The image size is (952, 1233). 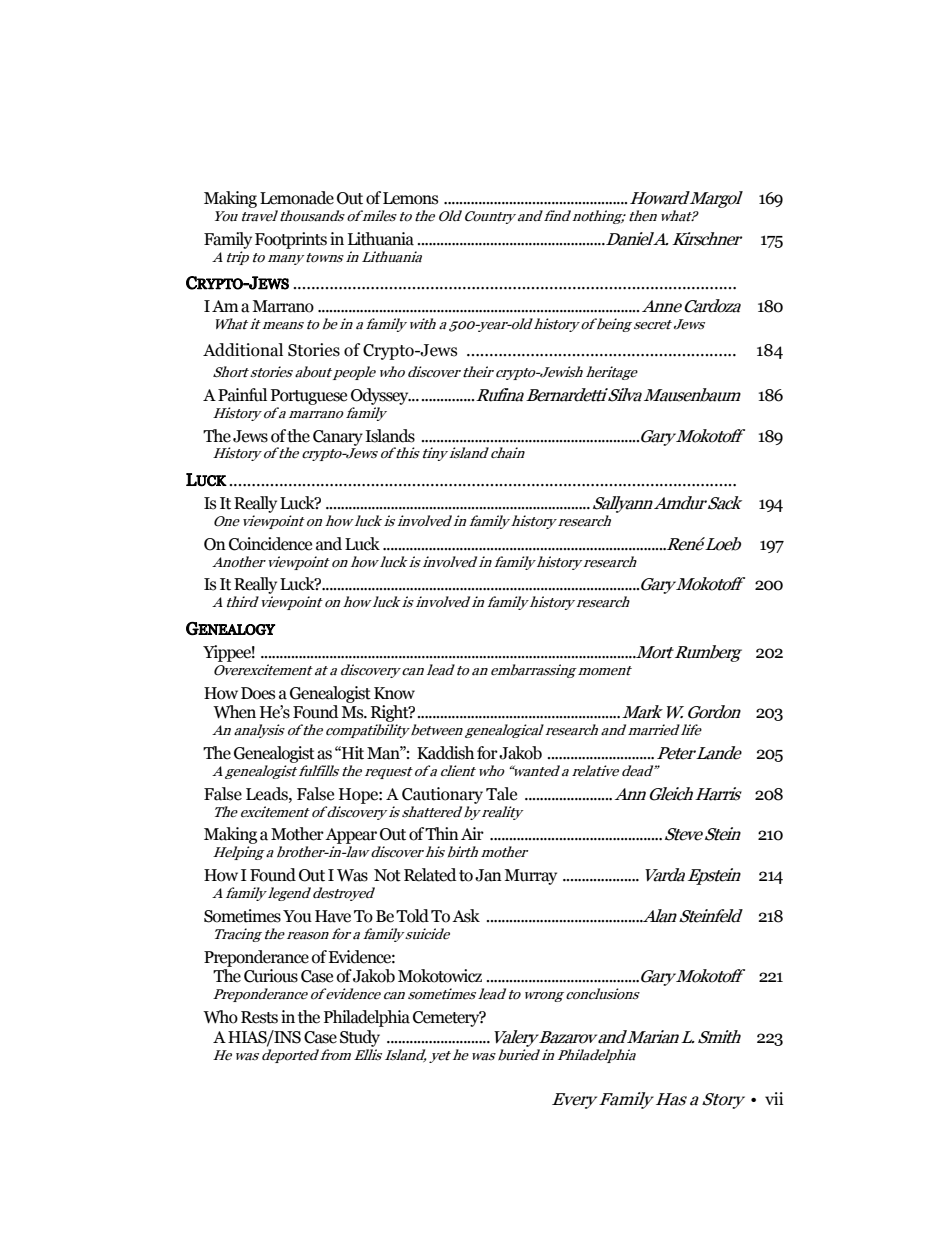 What do you see at coordinates (501, 794) in the page?
I see `Tale` at bounding box center [501, 794].
